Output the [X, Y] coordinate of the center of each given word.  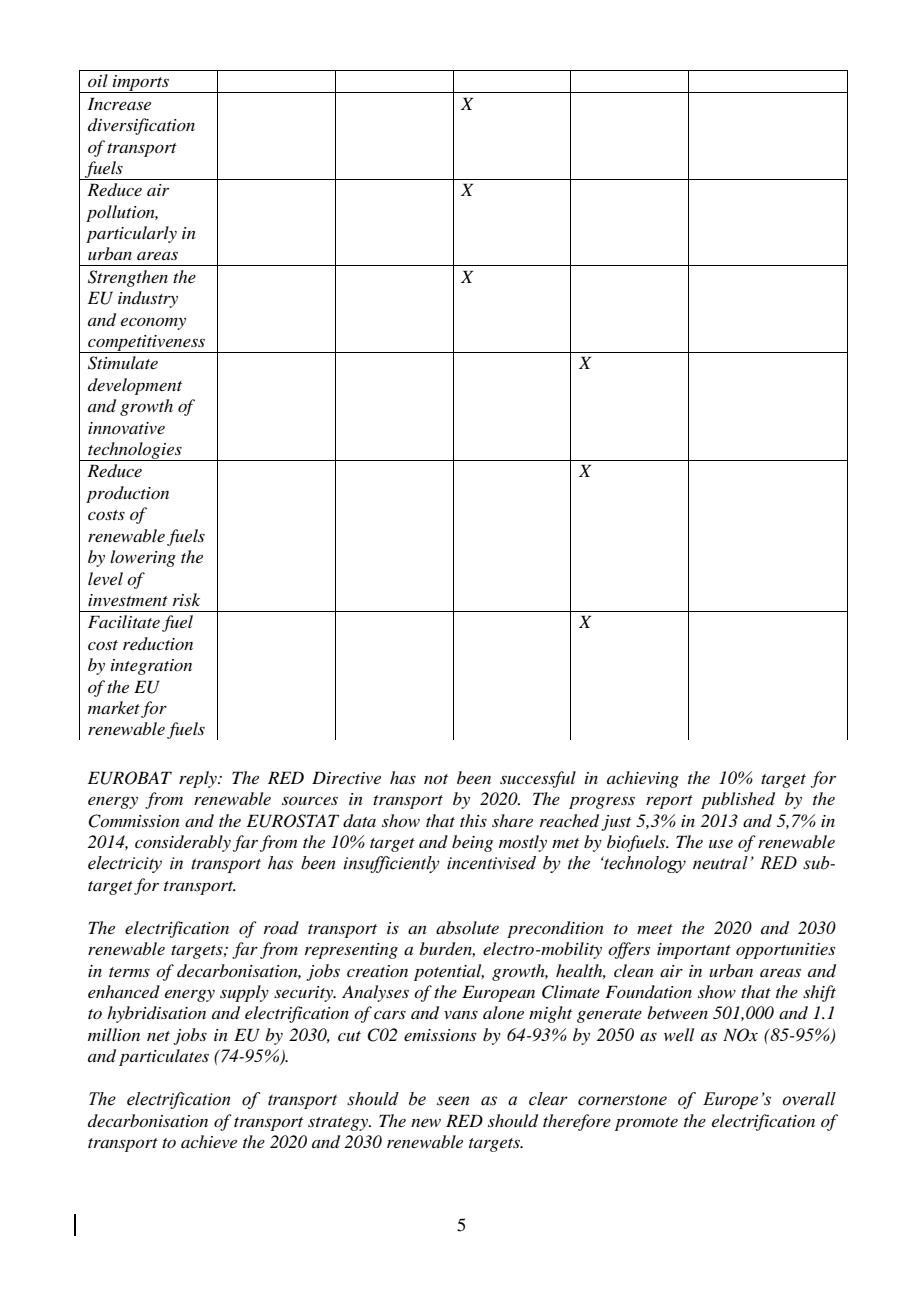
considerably [183, 843]
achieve [209, 1141]
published [738, 800]
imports [141, 84]
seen [453, 1101]
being [472, 843]
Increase [119, 103]
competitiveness [147, 344]
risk [186, 599]
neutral [720, 863]
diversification [141, 126]
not [436, 779]
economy [153, 323]
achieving [643, 779]
